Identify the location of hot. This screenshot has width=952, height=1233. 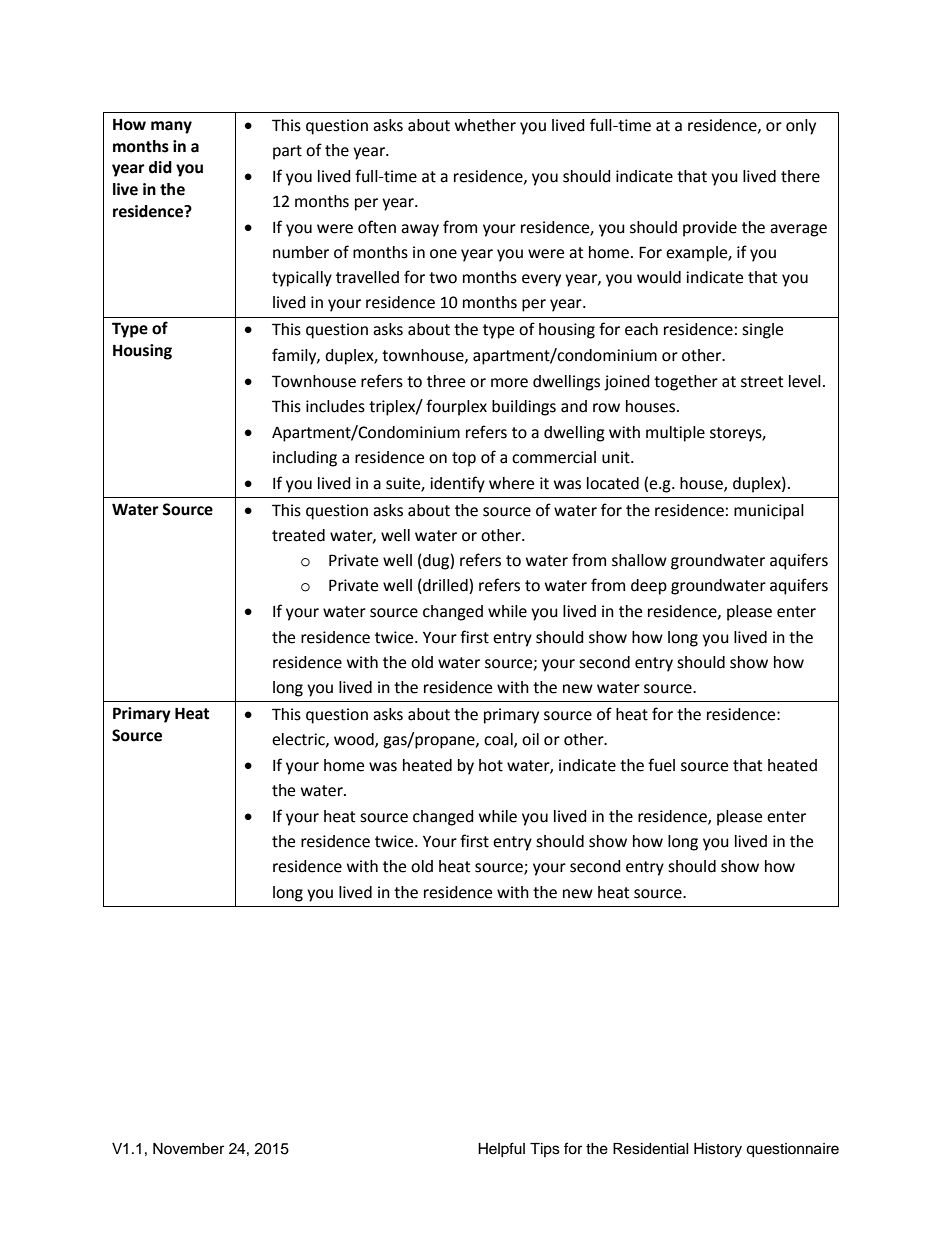
(491, 765).
